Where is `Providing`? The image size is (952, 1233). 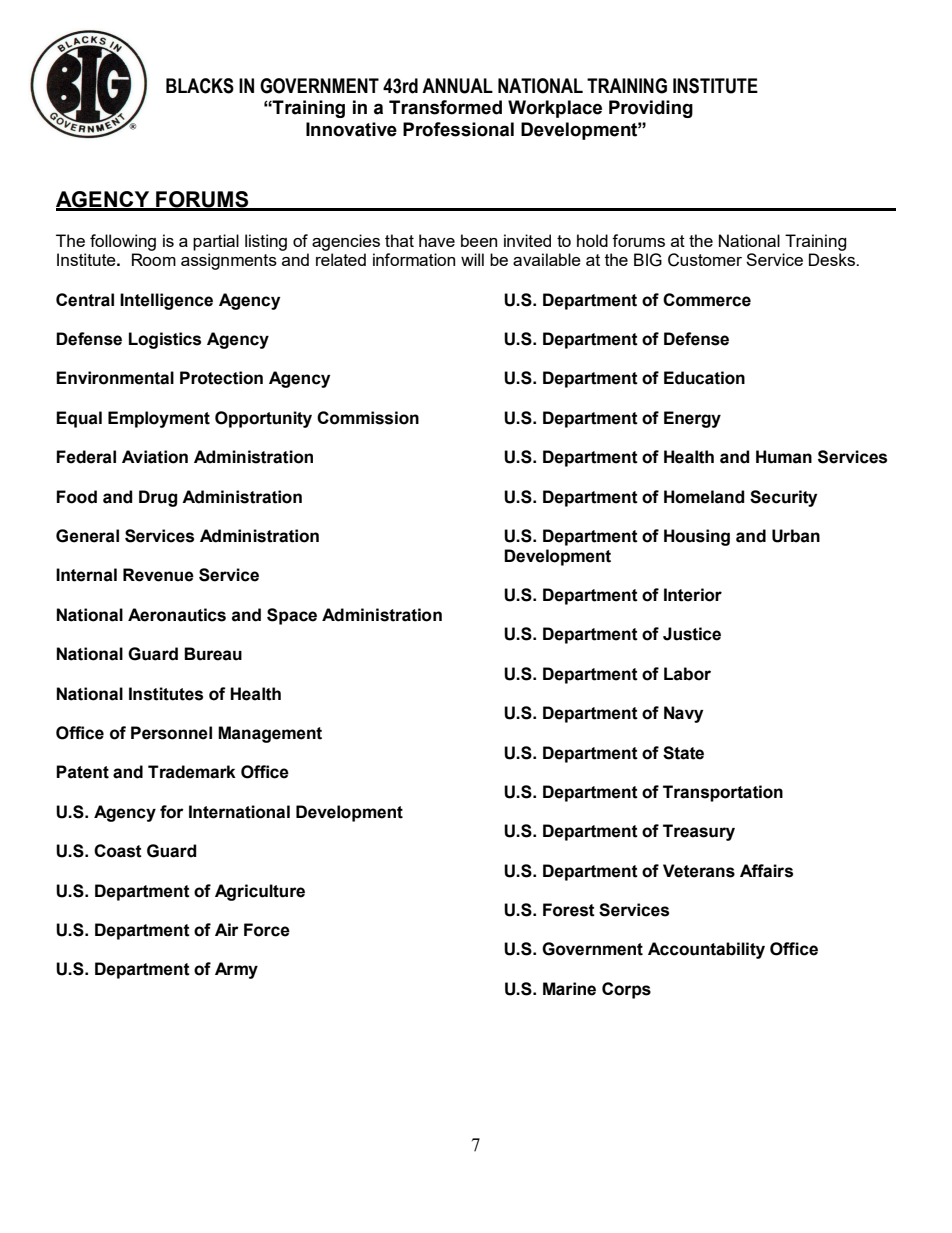 Providing is located at coordinates (651, 109).
